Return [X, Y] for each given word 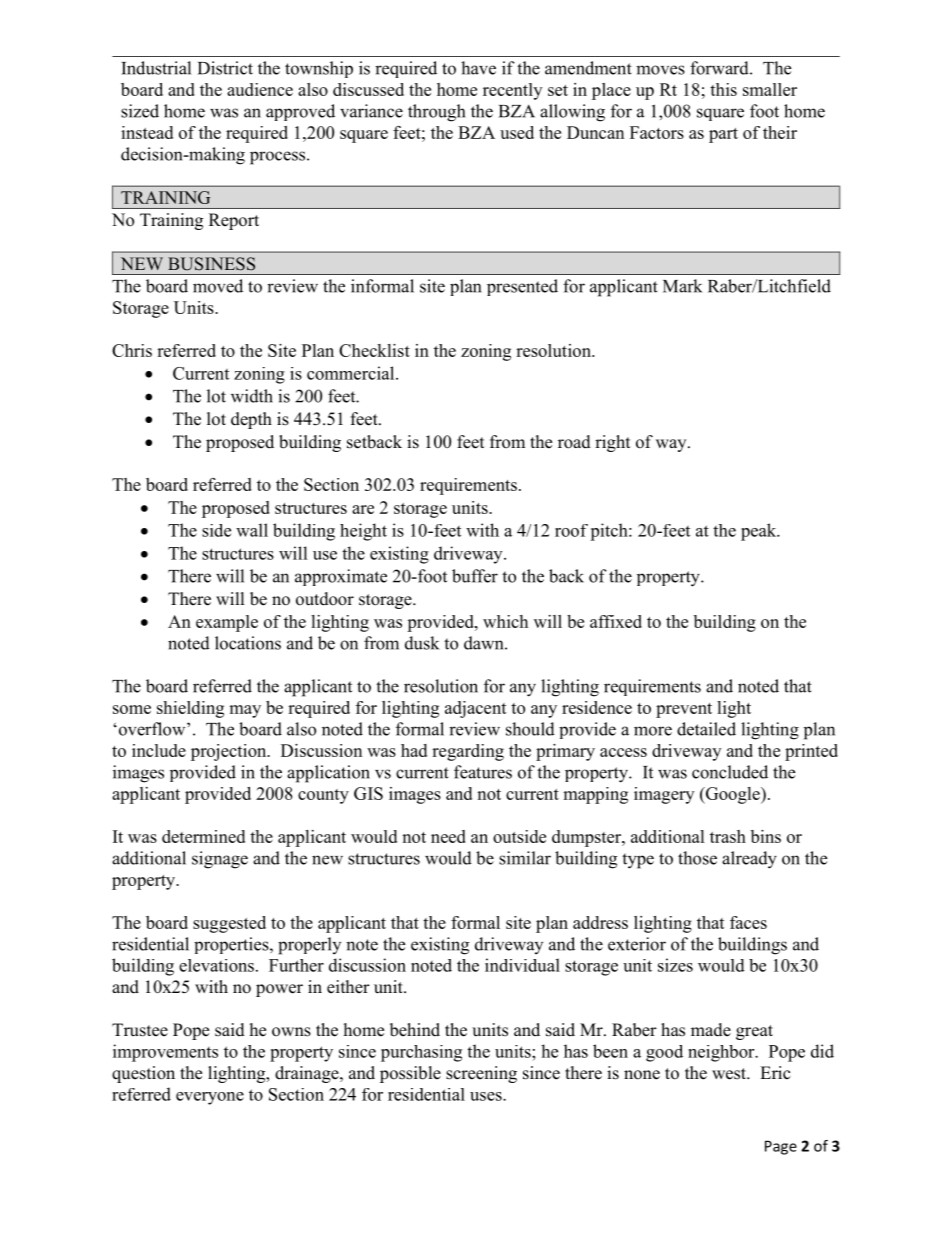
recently [512, 91]
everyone [210, 1098]
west [730, 1074]
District [225, 68]
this [723, 89]
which [505, 621]
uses [487, 1096]
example [227, 623]
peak [760, 532]
